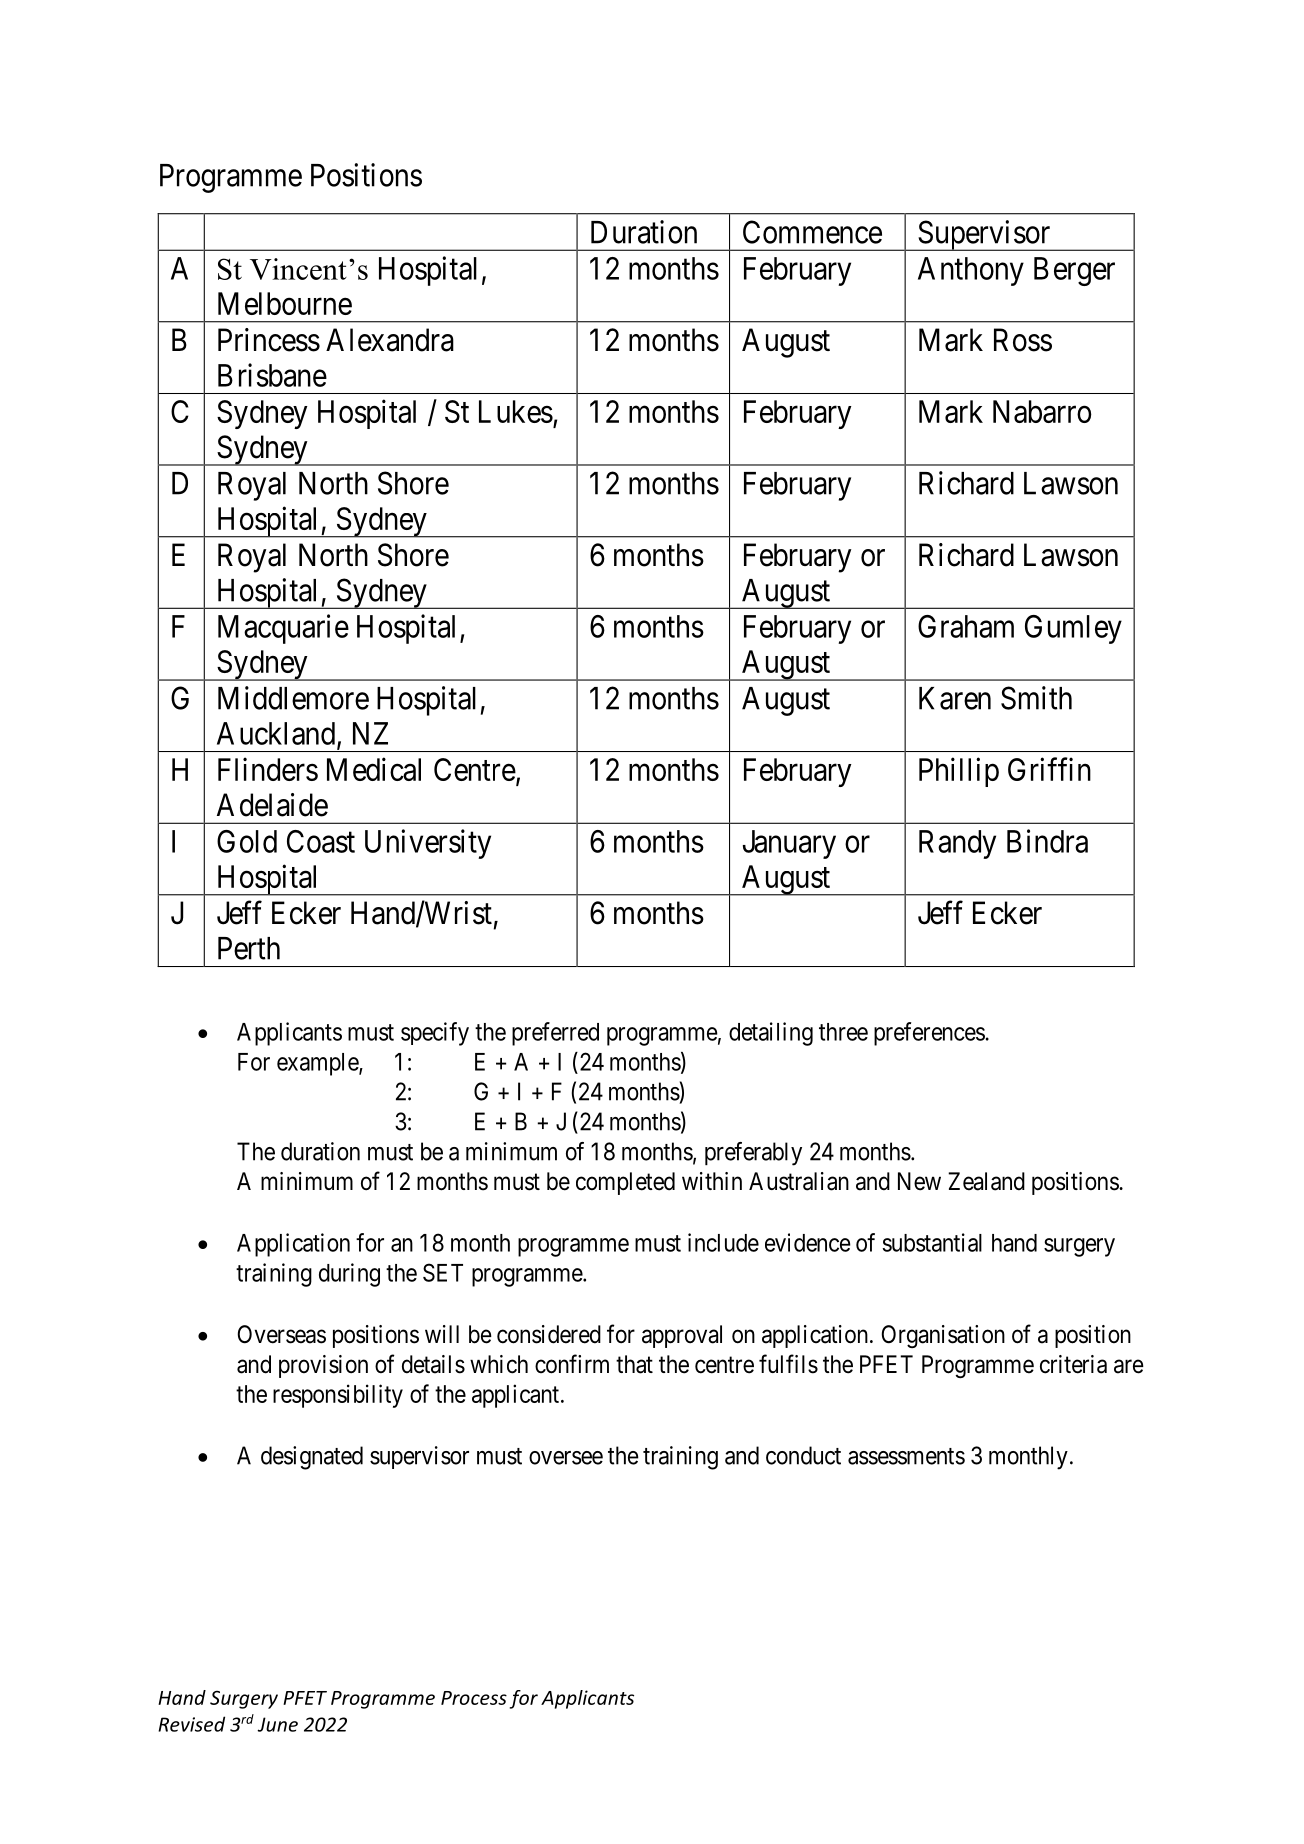 This image has height=1844, width=1304. What do you see at coordinates (971, 271) in the image?
I see `Anthony` at bounding box center [971, 271].
